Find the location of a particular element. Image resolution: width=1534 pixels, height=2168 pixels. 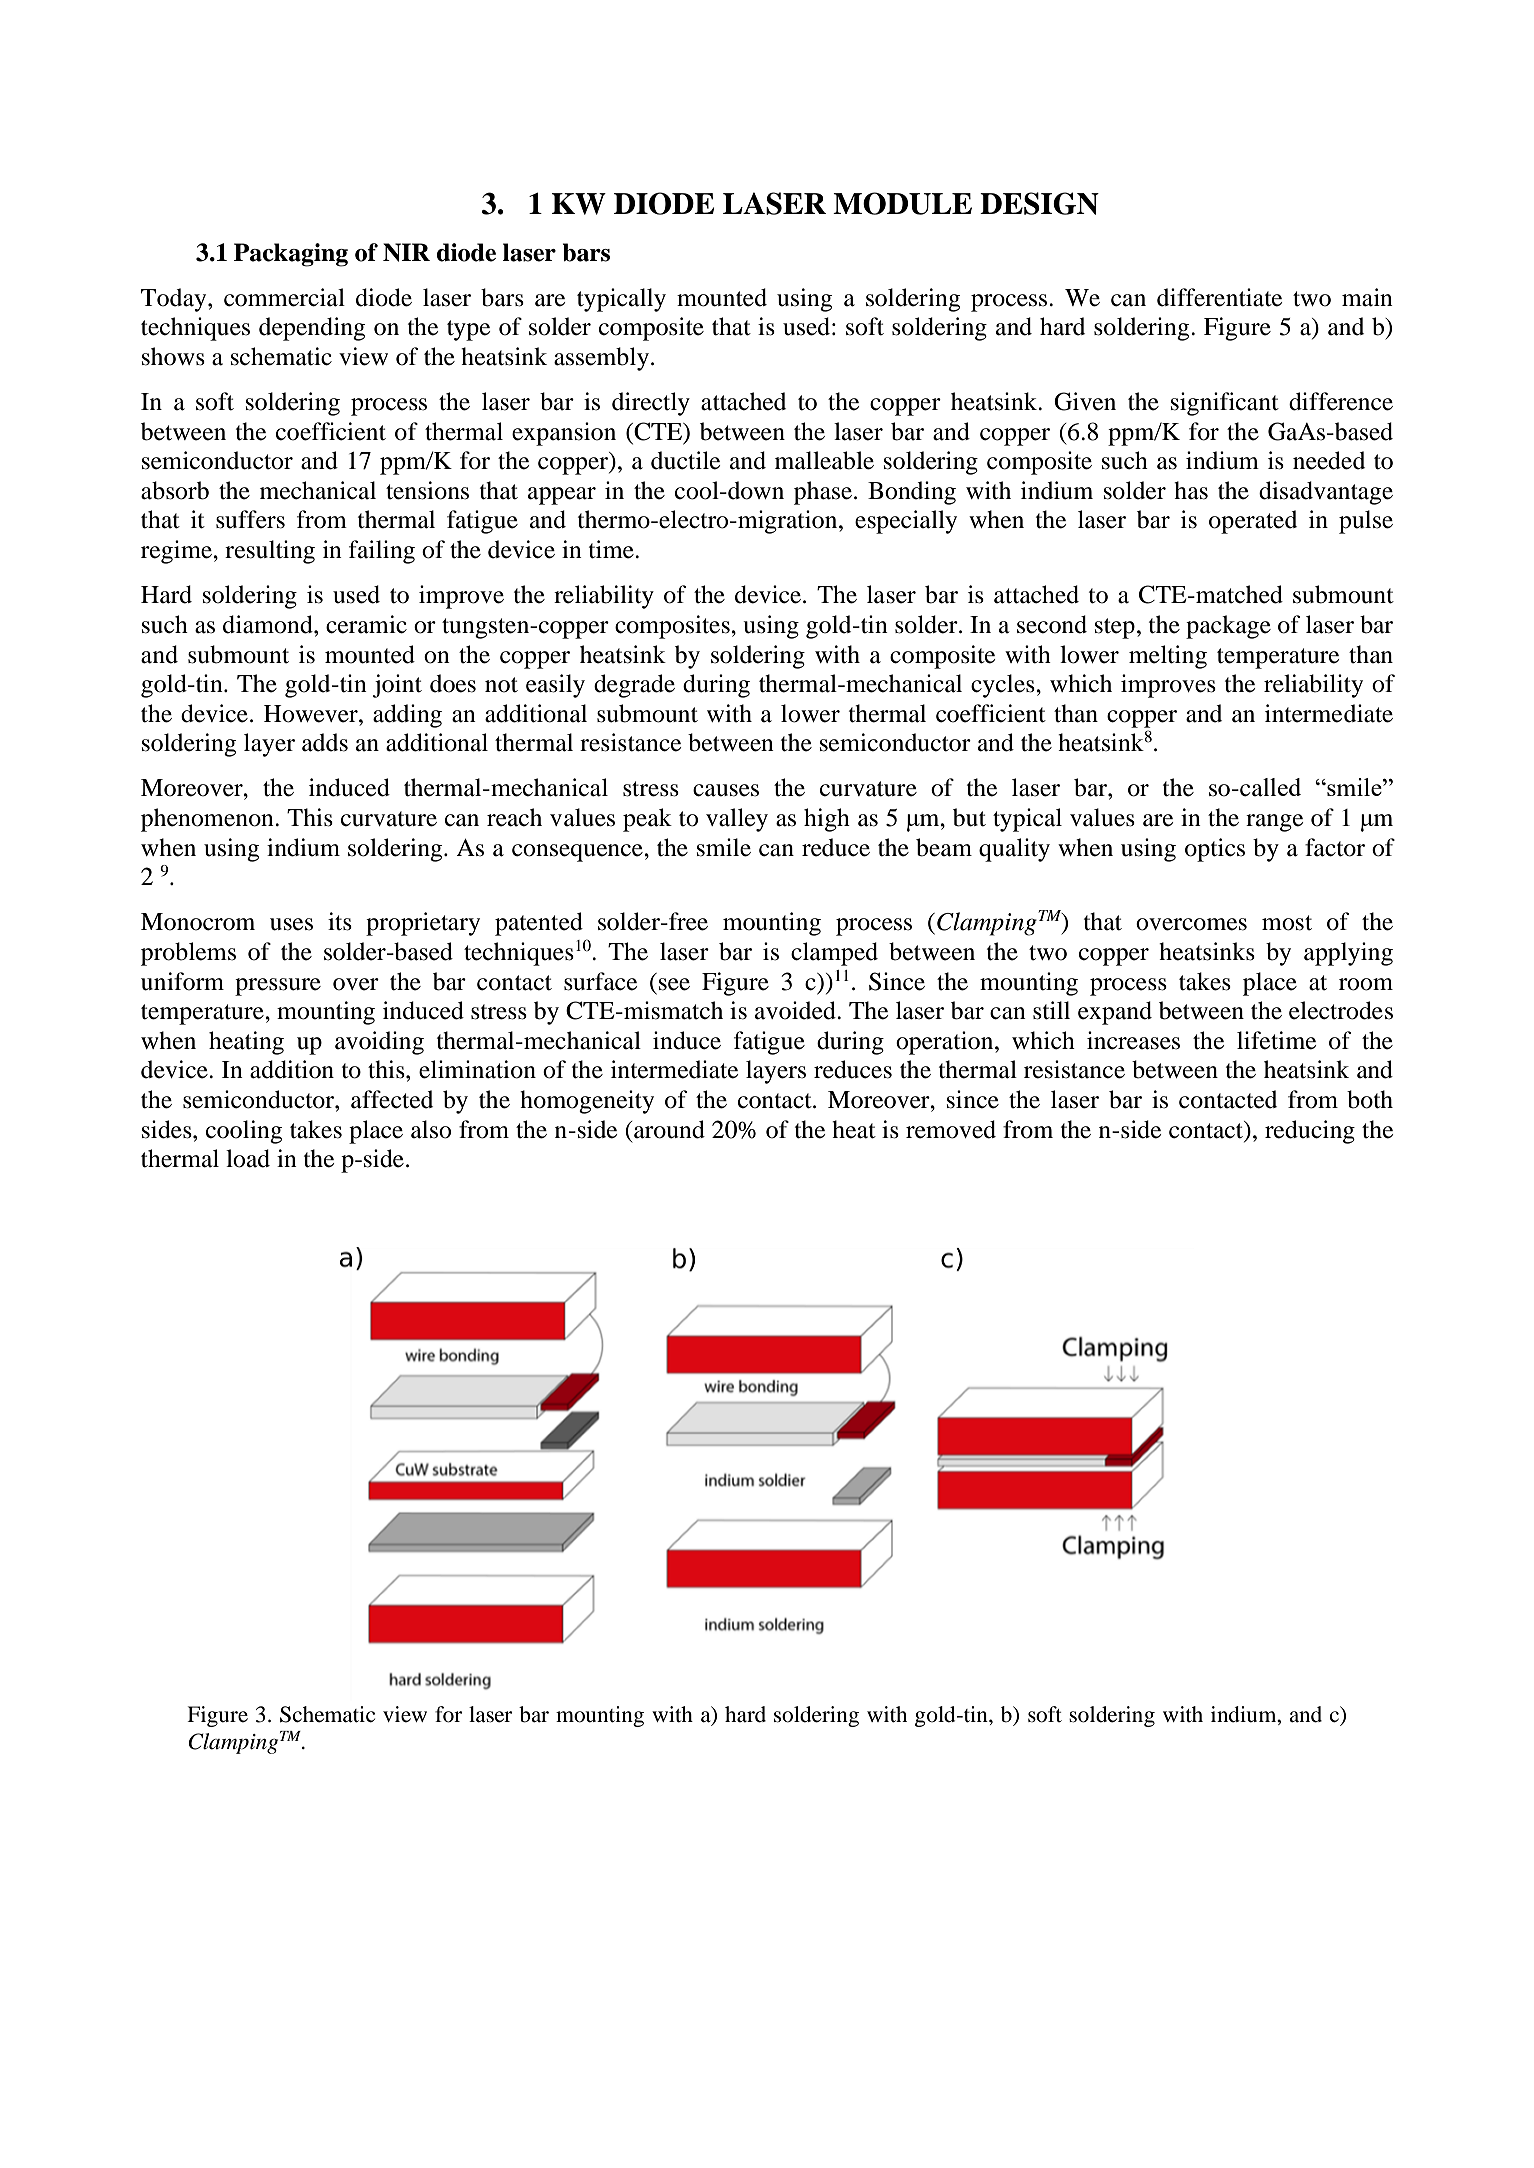

melting is located at coordinates (1168, 657).
